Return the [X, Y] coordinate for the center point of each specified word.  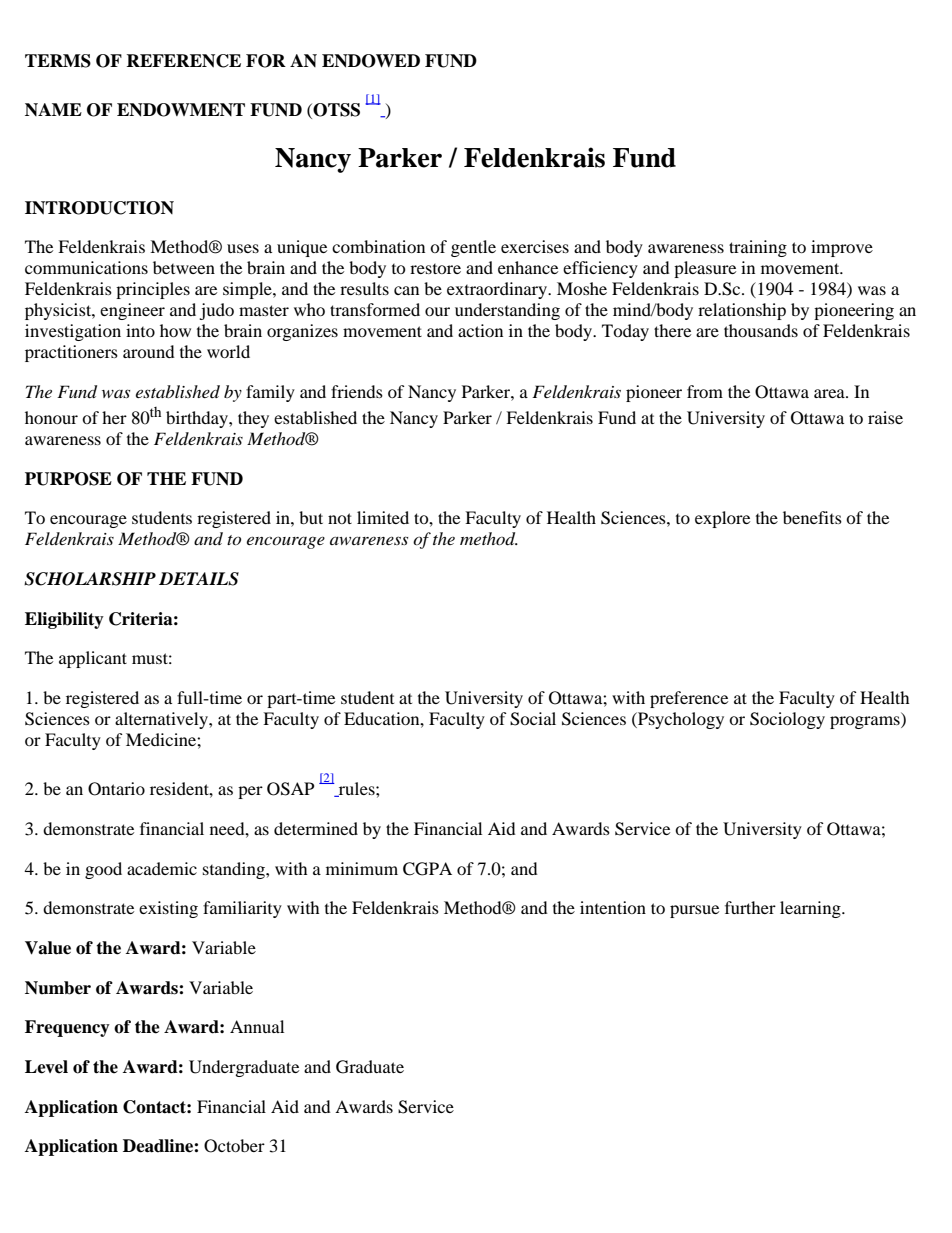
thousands [761, 330]
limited [383, 517]
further [750, 907]
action [480, 330]
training [758, 248]
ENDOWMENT [181, 110]
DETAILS [199, 579]
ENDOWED [371, 61]
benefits [812, 517]
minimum [362, 868]
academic [162, 868]
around [149, 351]
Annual [257, 1026]
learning [811, 909]
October [234, 1146]
